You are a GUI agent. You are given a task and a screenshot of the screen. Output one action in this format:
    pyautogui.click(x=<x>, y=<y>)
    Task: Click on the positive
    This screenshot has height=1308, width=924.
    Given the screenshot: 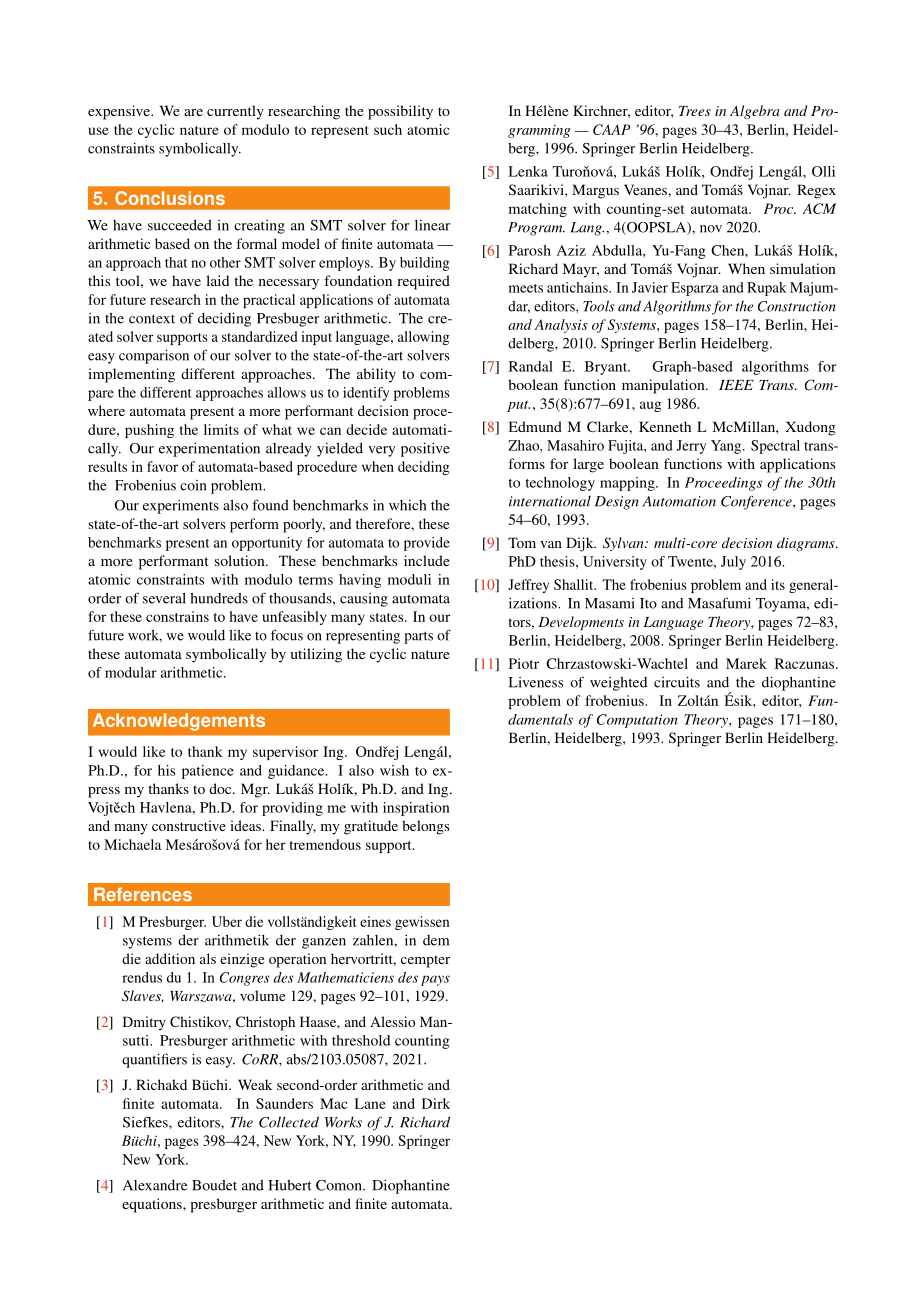 What is the action you would take?
    pyautogui.click(x=425, y=449)
